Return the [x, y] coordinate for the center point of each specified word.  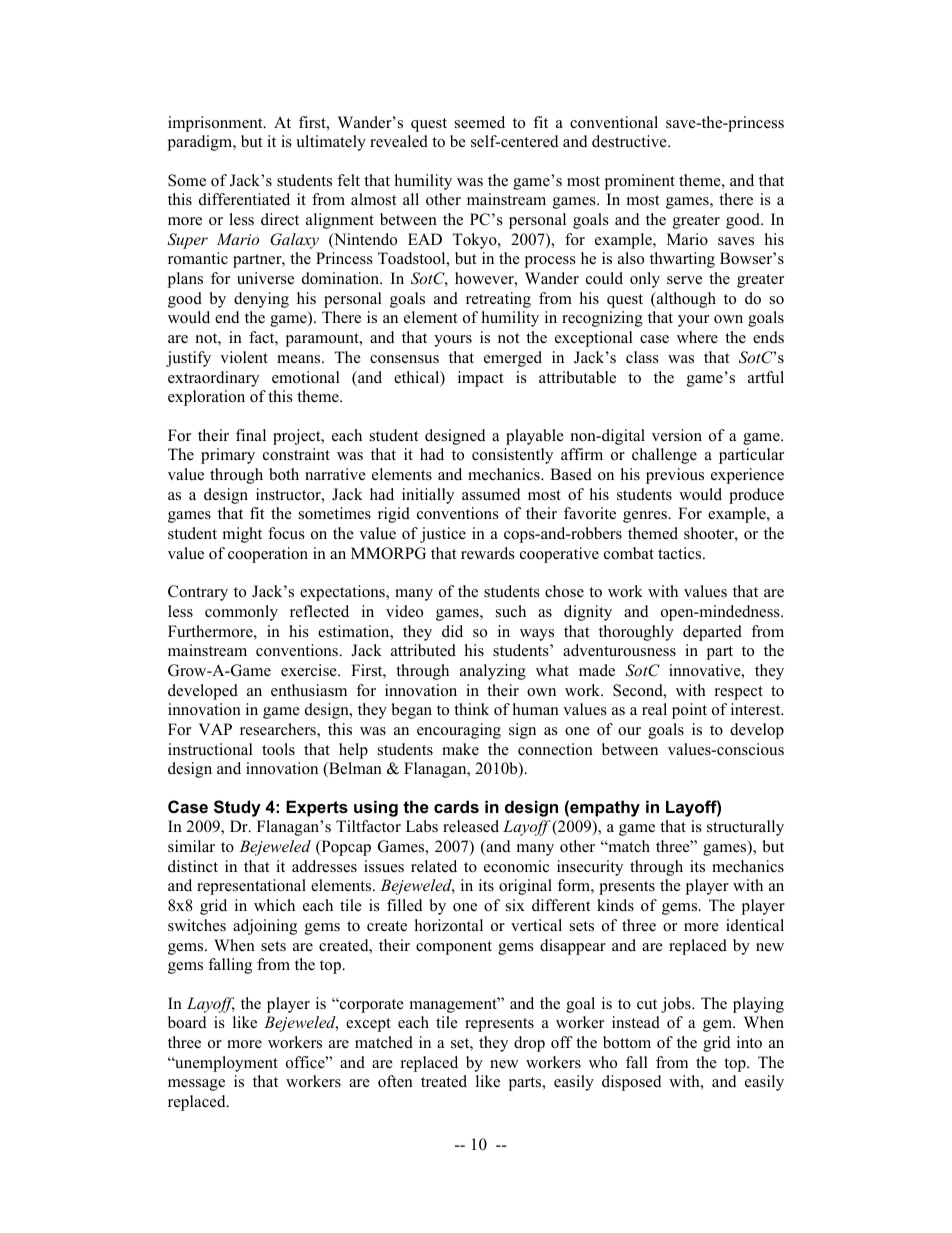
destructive [630, 141]
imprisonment [216, 124]
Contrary [198, 593]
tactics [681, 553]
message [196, 1085]
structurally [745, 828]
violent [244, 357]
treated [444, 1081]
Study [237, 808]
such [511, 611]
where [697, 337]
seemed [480, 122]
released [471, 826]
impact [480, 379]
